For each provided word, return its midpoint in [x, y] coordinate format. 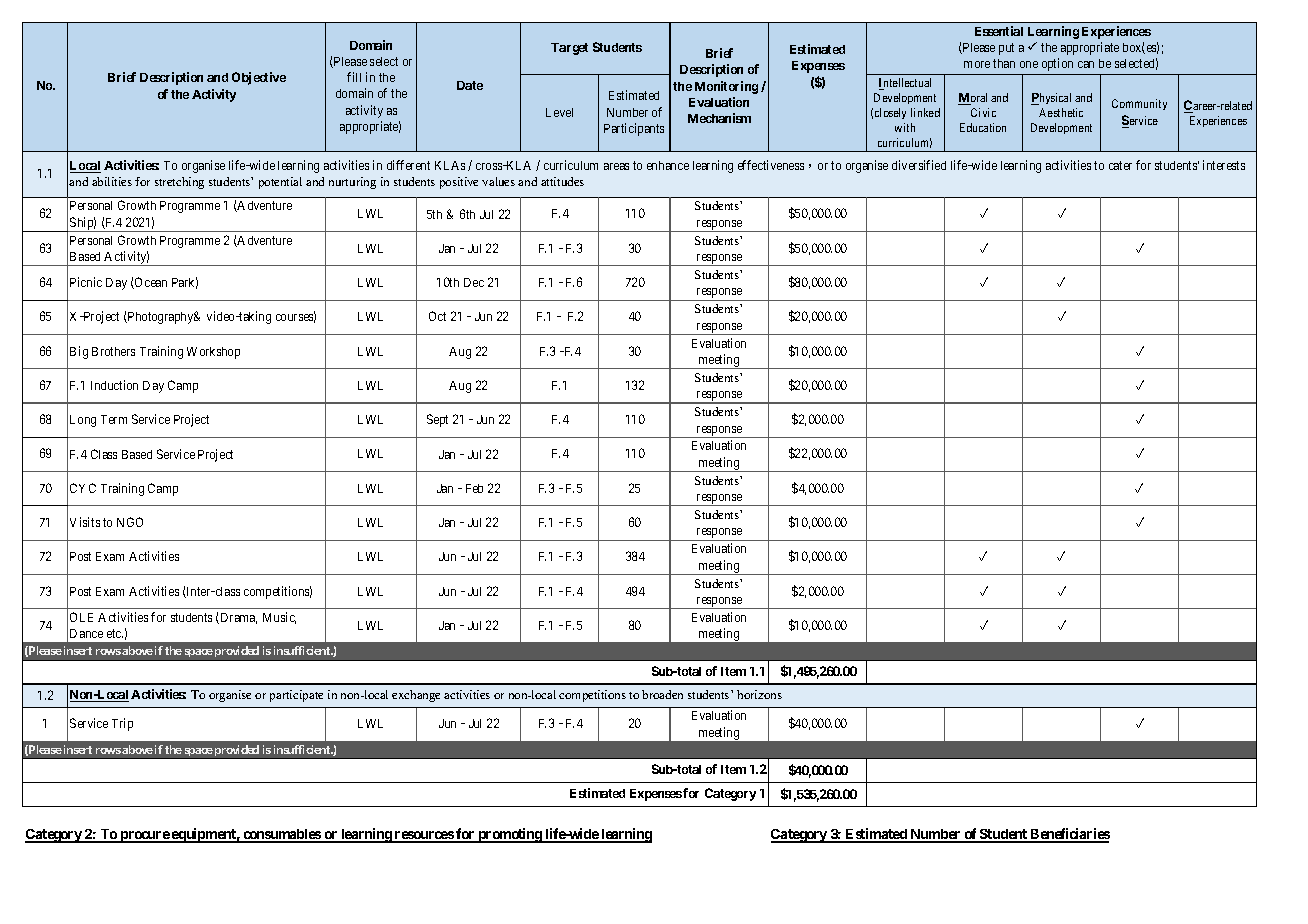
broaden [662, 694]
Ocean [150, 283]
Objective [259, 78]
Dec [474, 282]
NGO [130, 522]
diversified [919, 165]
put [1006, 49]
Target [569, 49]
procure [144, 837]
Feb [474, 488]
